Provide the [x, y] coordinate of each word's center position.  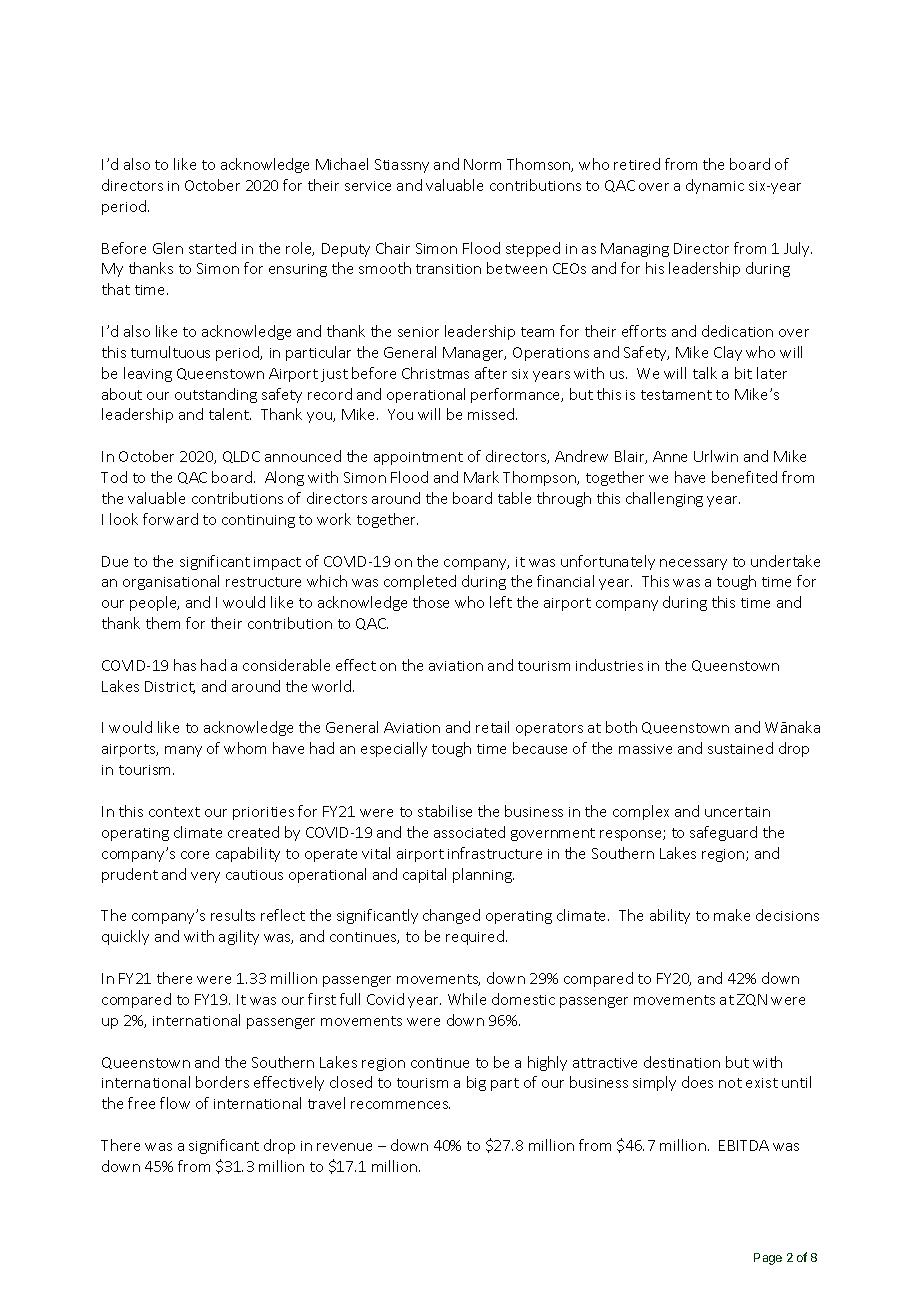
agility [239, 937]
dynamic [715, 186]
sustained [740, 748]
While [467, 999]
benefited [744, 477]
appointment [418, 458]
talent [230, 414]
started [212, 248]
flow [175, 1103]
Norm [482, 164]
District [170, 687]
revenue [344, 1147]
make [732, 915]
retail [492, 727]
